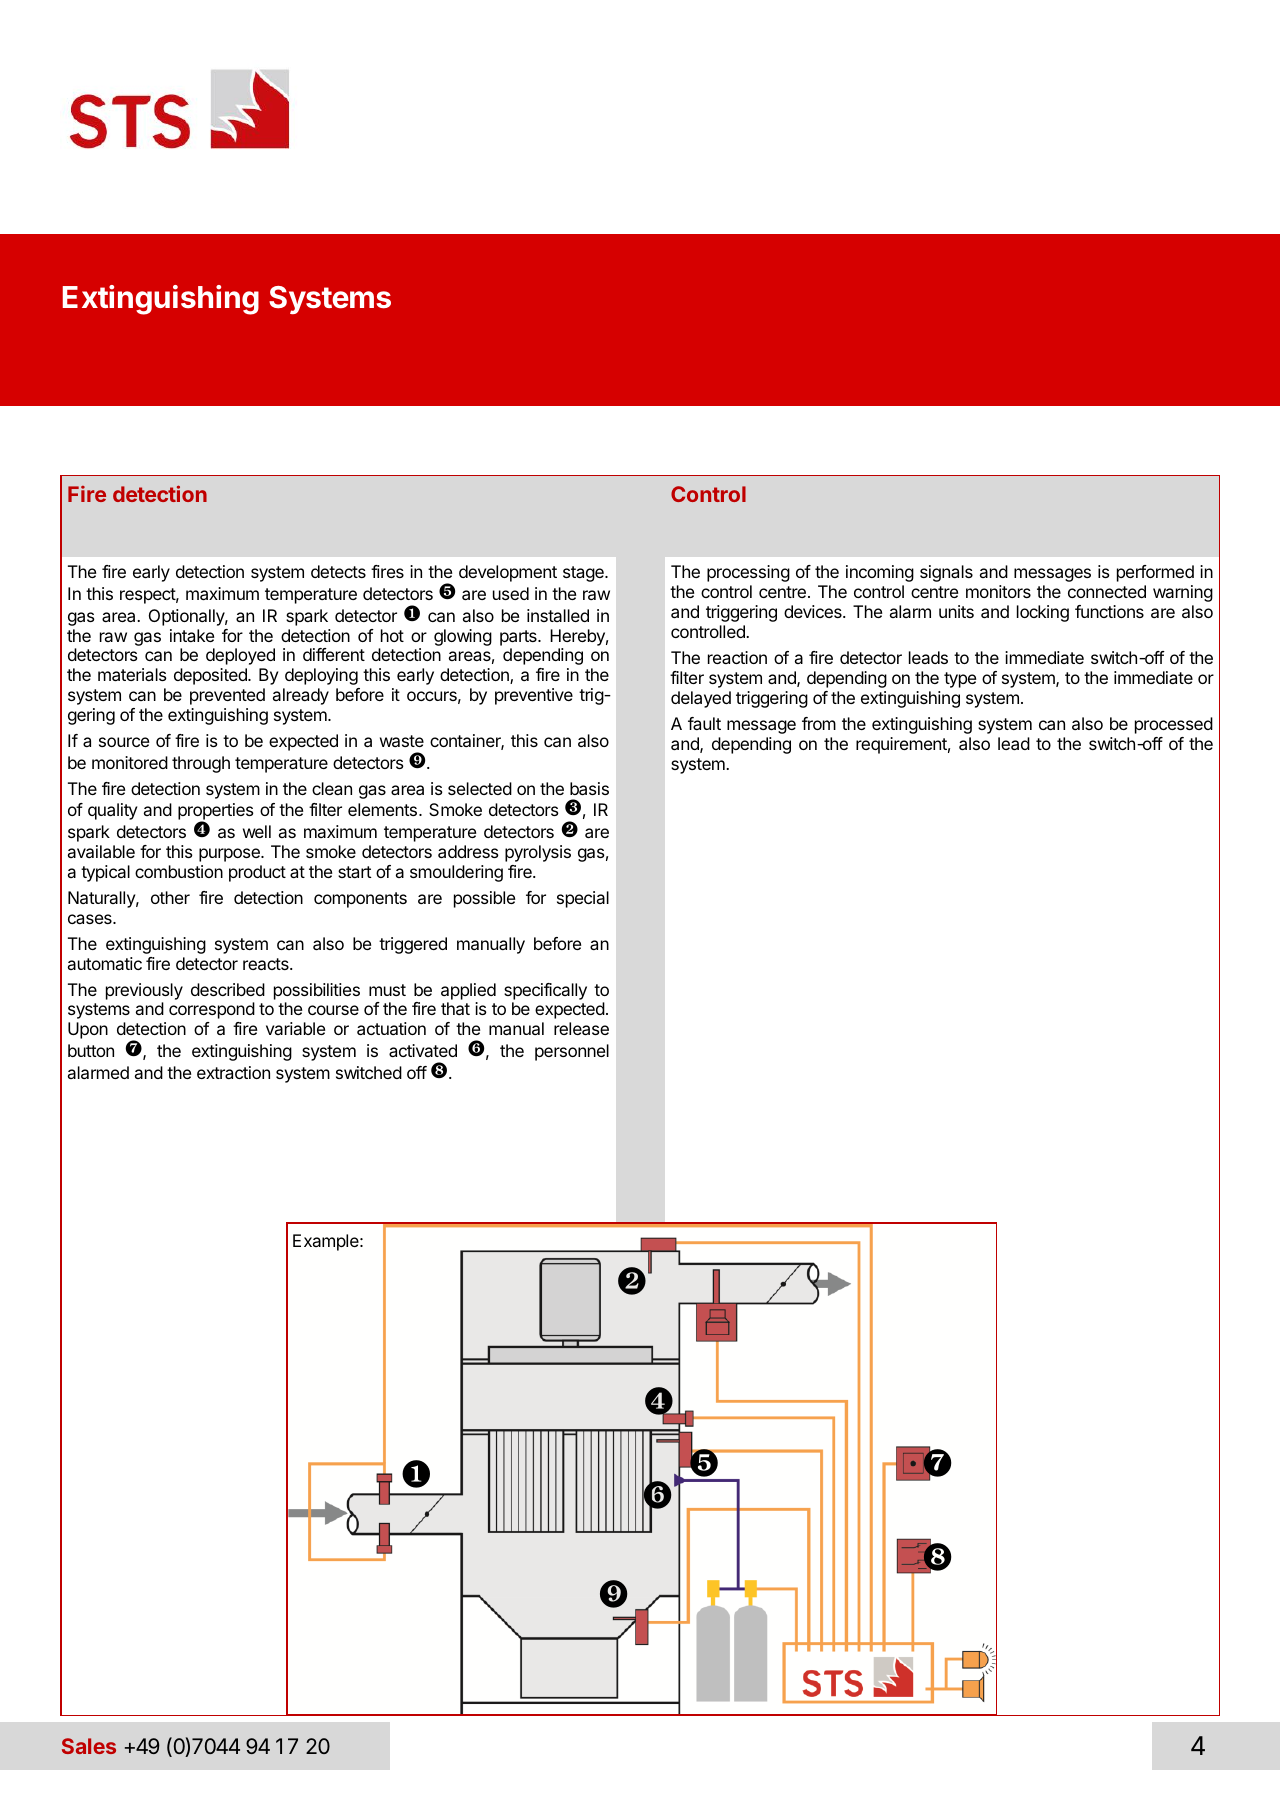 This page has width=1280, height=1810. What do you see at coordinates (192, 635) in the page?
I see `intake` at bounding box center [192, 635].
